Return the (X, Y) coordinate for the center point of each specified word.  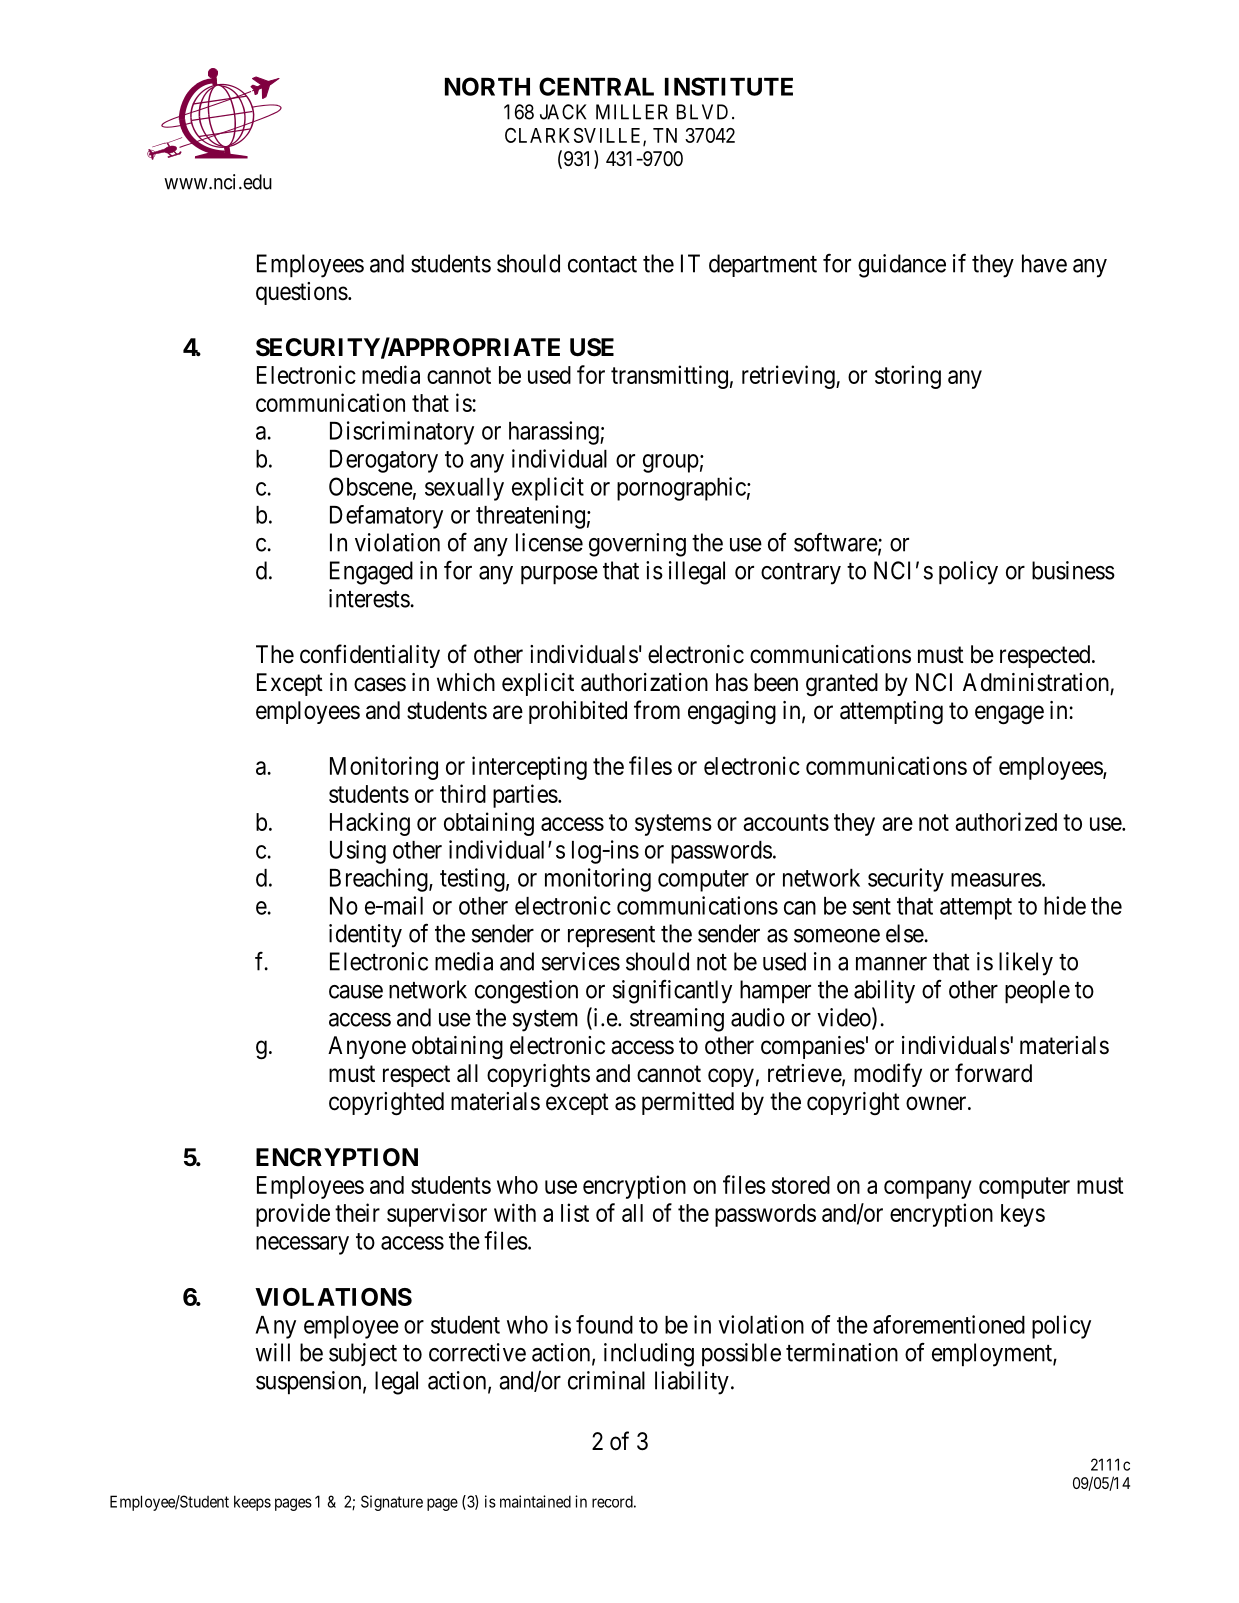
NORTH (487, 86)
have (1044, 263)
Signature (392, 1503)
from (657, 710)
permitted (688, 1103)
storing (908, 377)
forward (993, 1073)
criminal (606, 1380)
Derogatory (384, 461)
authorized (1006, 821)
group (671, 463)
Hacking (370, 824)
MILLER (632, 112)
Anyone (367, 1047)
